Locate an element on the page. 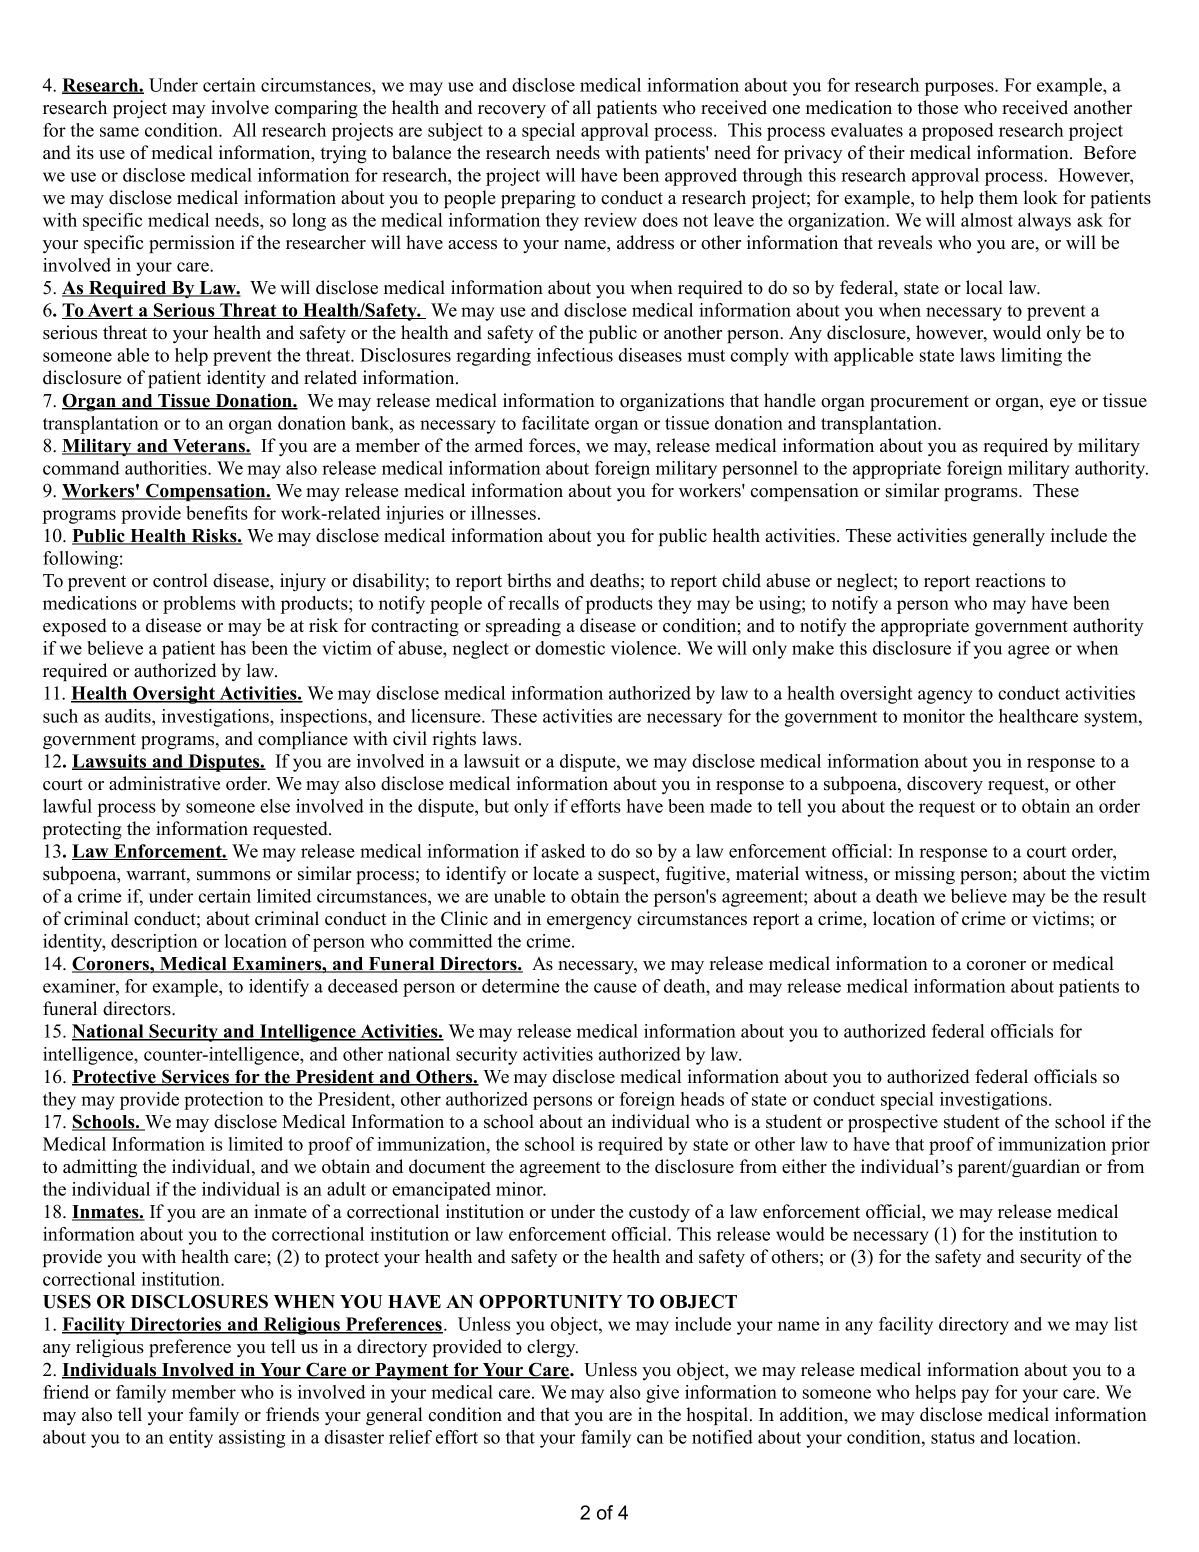 Image resolution: width=1199 pixels, height=1552 pixels. heads is located at coordinates (702, 1099).
